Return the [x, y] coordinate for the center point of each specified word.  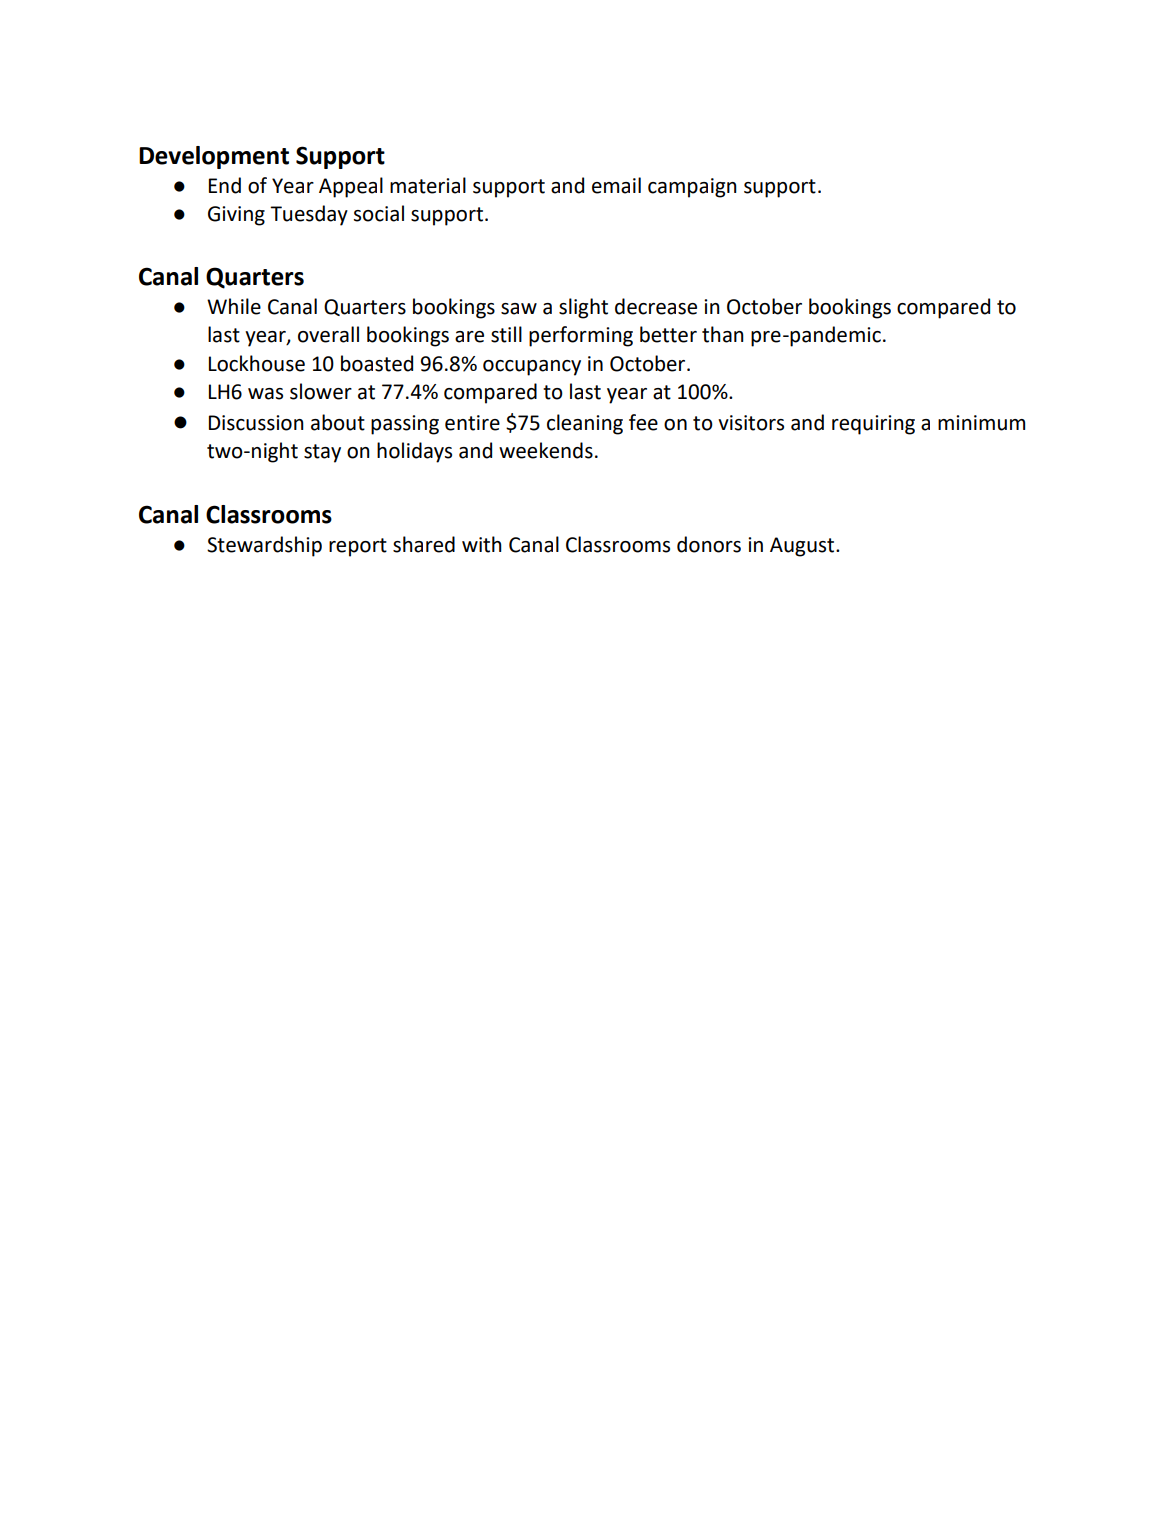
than [723, 334]
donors [709, 544]
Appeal [351, 187]
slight [583, 308]
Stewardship [264, 546]
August [803, 547]
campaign [692, 188]
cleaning [585, 424]
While [234, 306]
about [338, 422]
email [616, 185]
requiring [873, 425]
